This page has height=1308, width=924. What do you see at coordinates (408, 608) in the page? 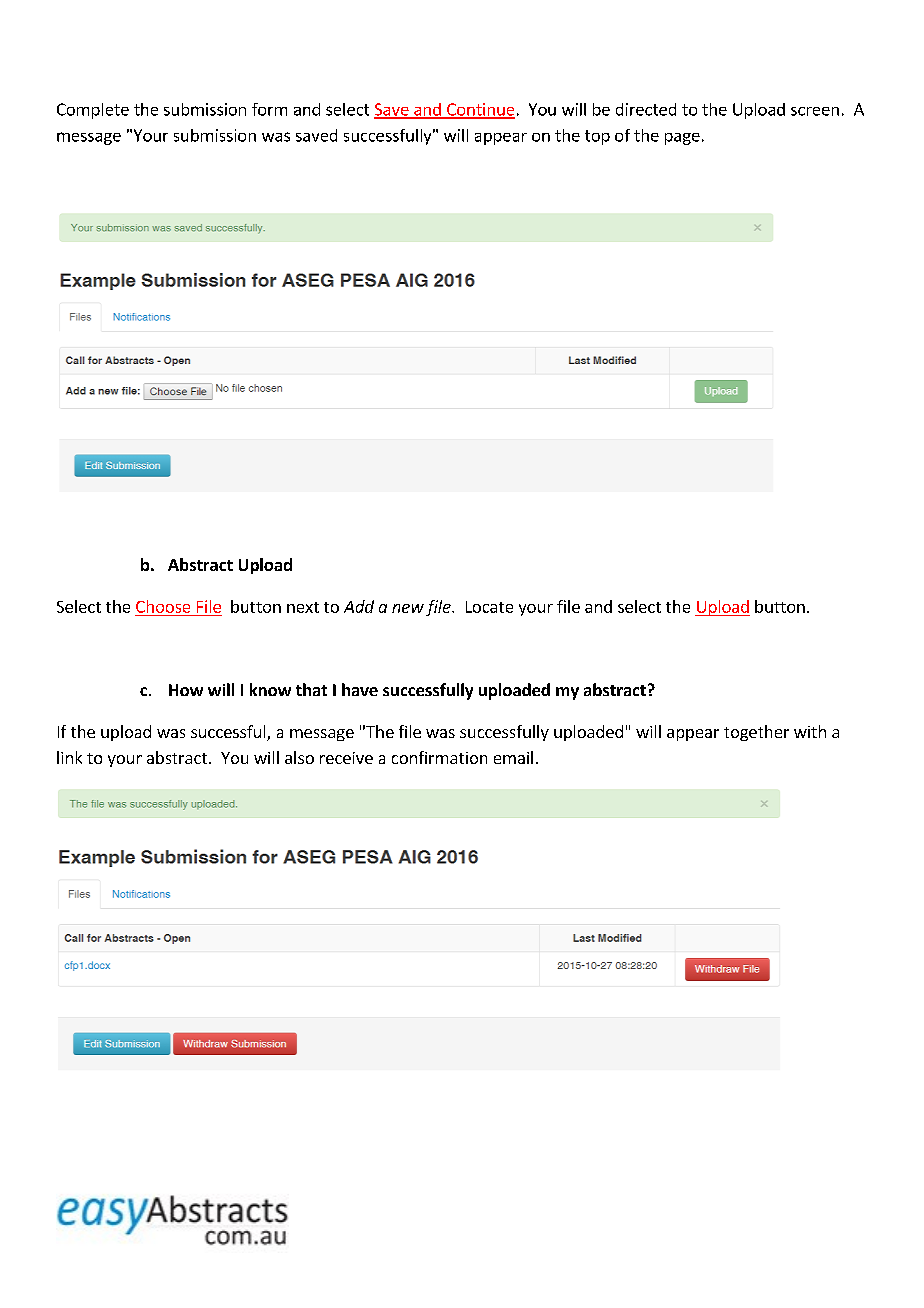
I see `new` at bounding box center [408, 608].
